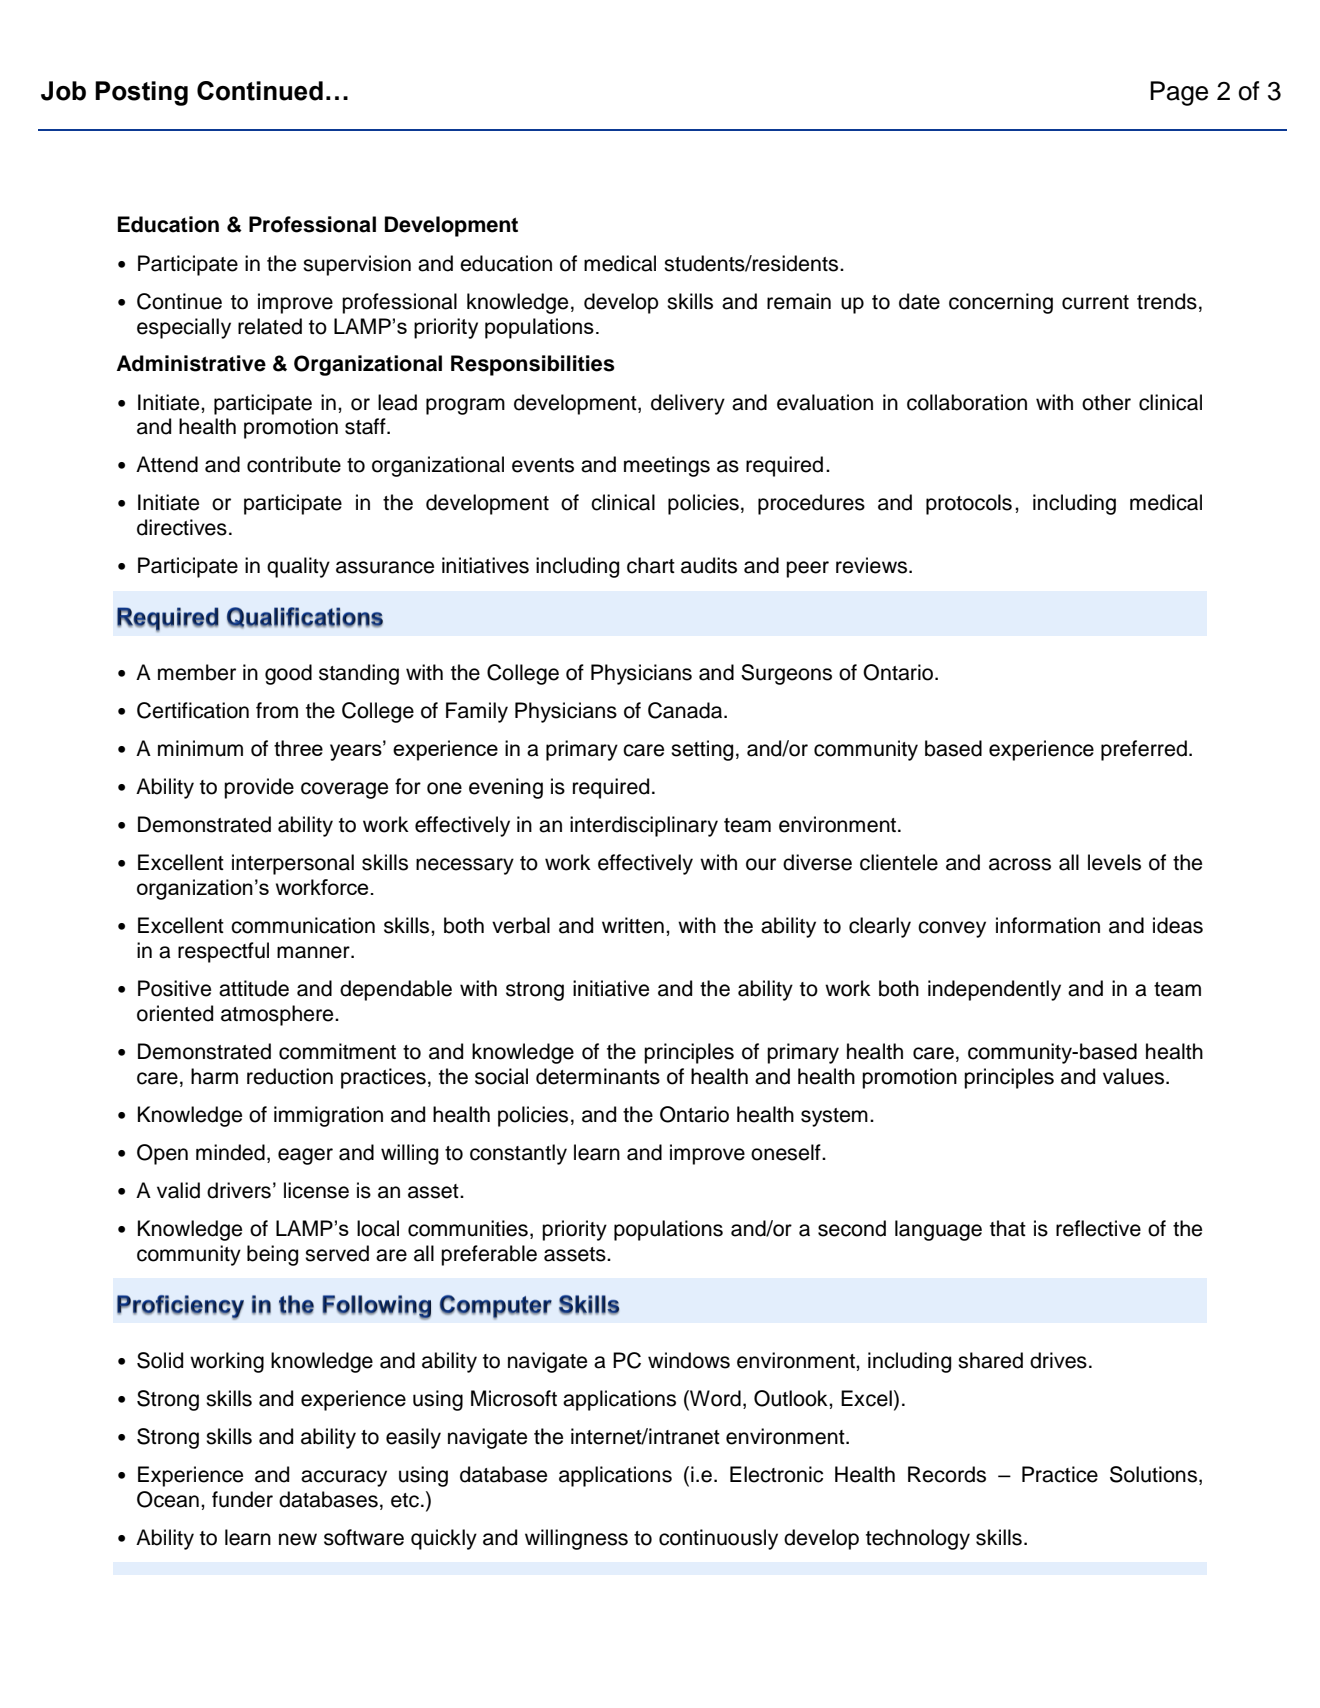  I want to click on Page, so click(1179, 93).
